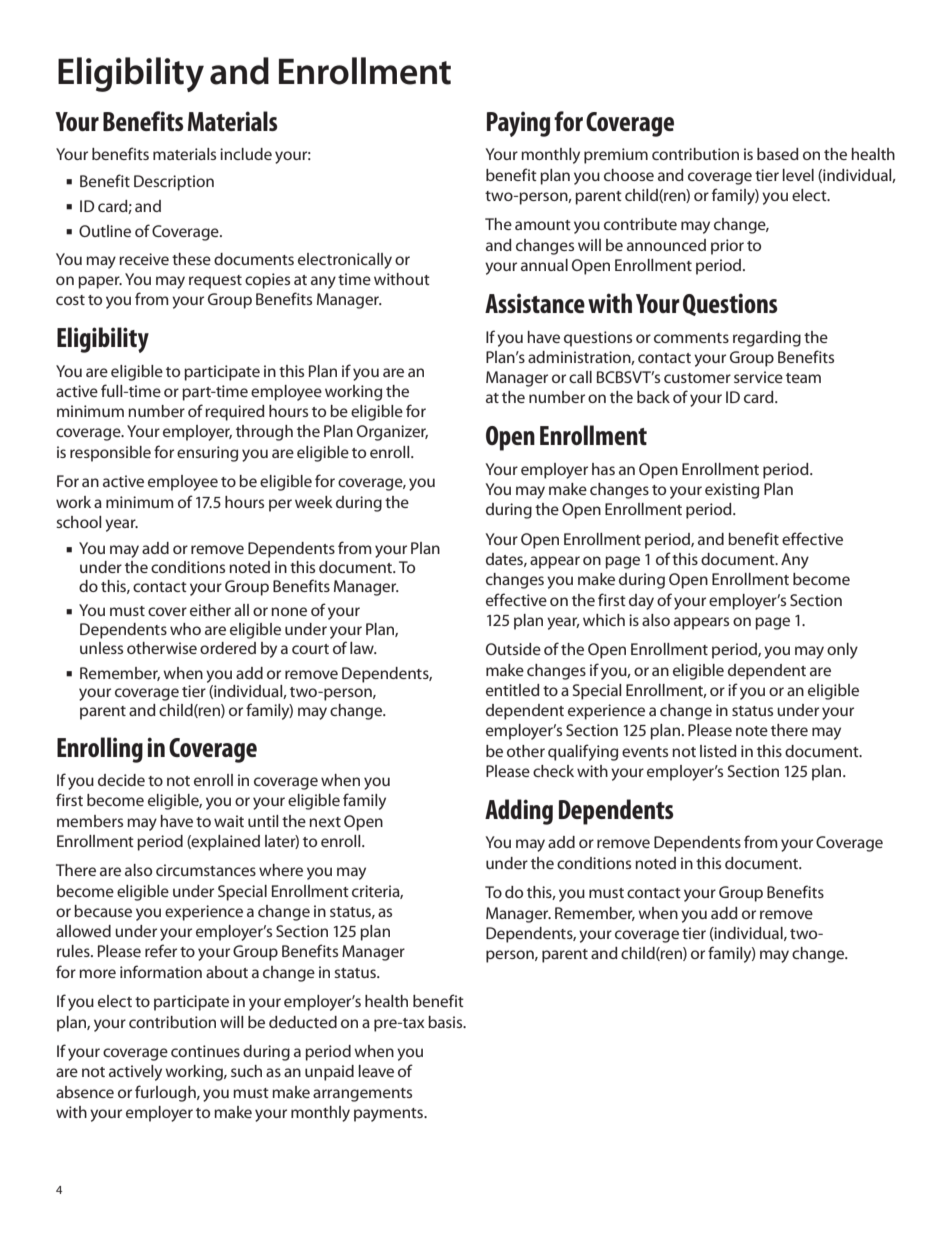 The image size is (952, 1233). Describe the element at coordinates (842, 651) in the page. I see `only` at that location.
